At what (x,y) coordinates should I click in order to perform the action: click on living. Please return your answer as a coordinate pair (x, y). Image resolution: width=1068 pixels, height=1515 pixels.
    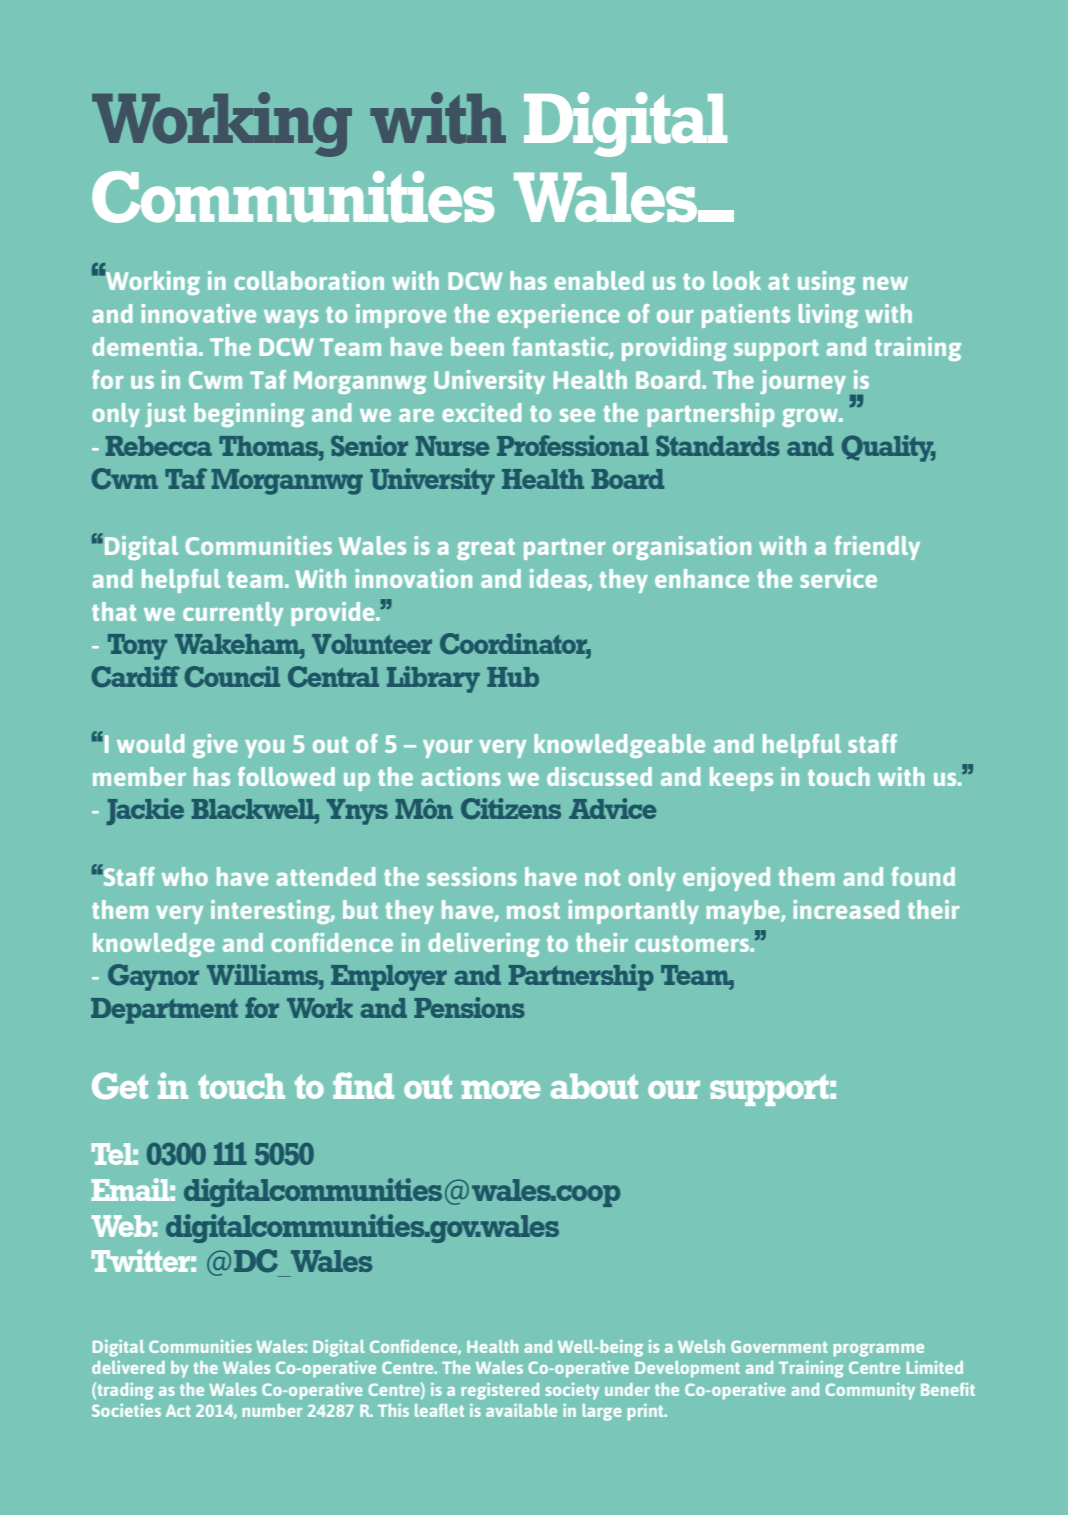
    Looking at the image, I should click on (828, 316).
